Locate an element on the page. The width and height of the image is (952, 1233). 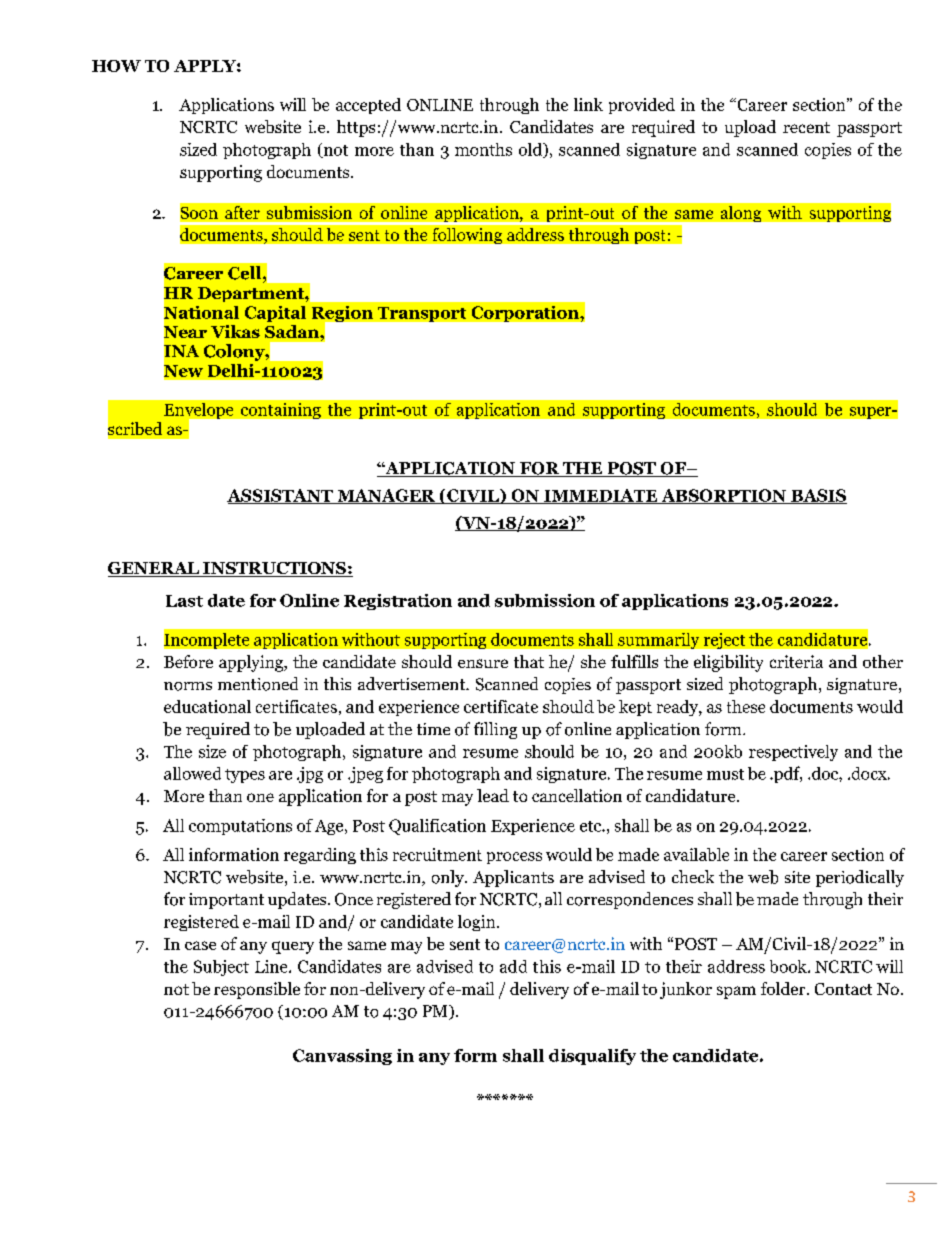
Vikas is located at coordinates (235, 331).
